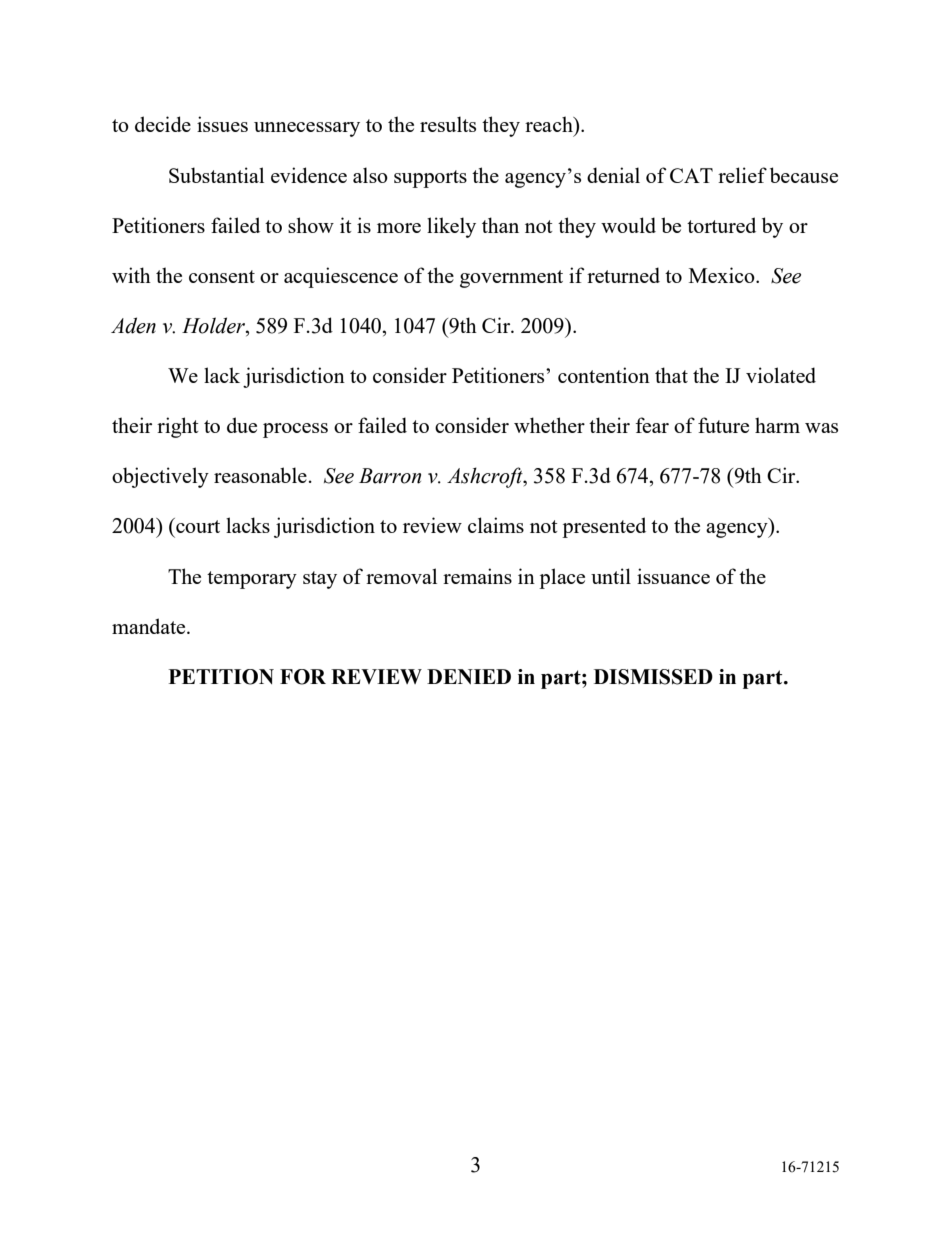  I want to click on DENIED, so click(469, 676).
